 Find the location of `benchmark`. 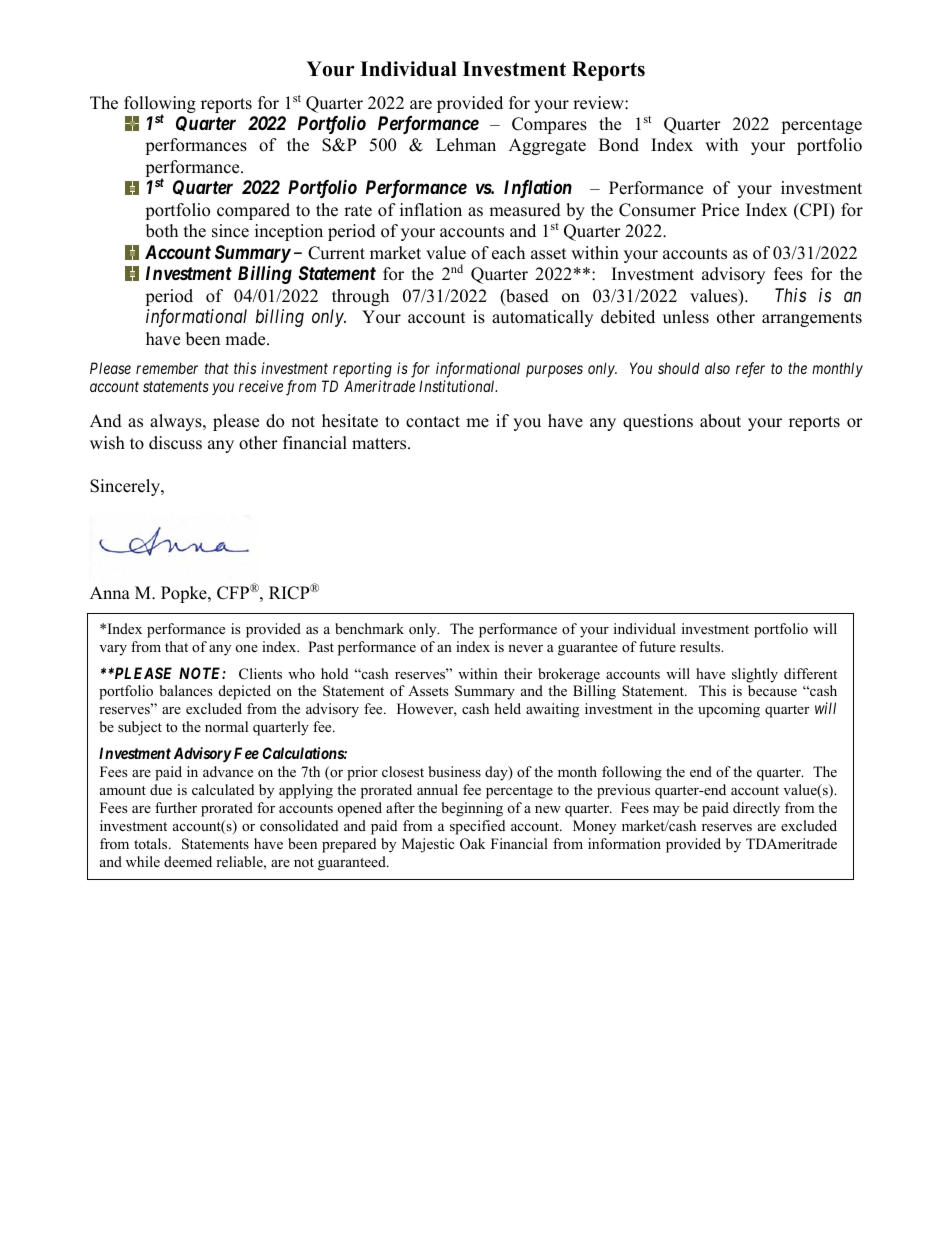

benchmark is located at coordinates (369, 628).
